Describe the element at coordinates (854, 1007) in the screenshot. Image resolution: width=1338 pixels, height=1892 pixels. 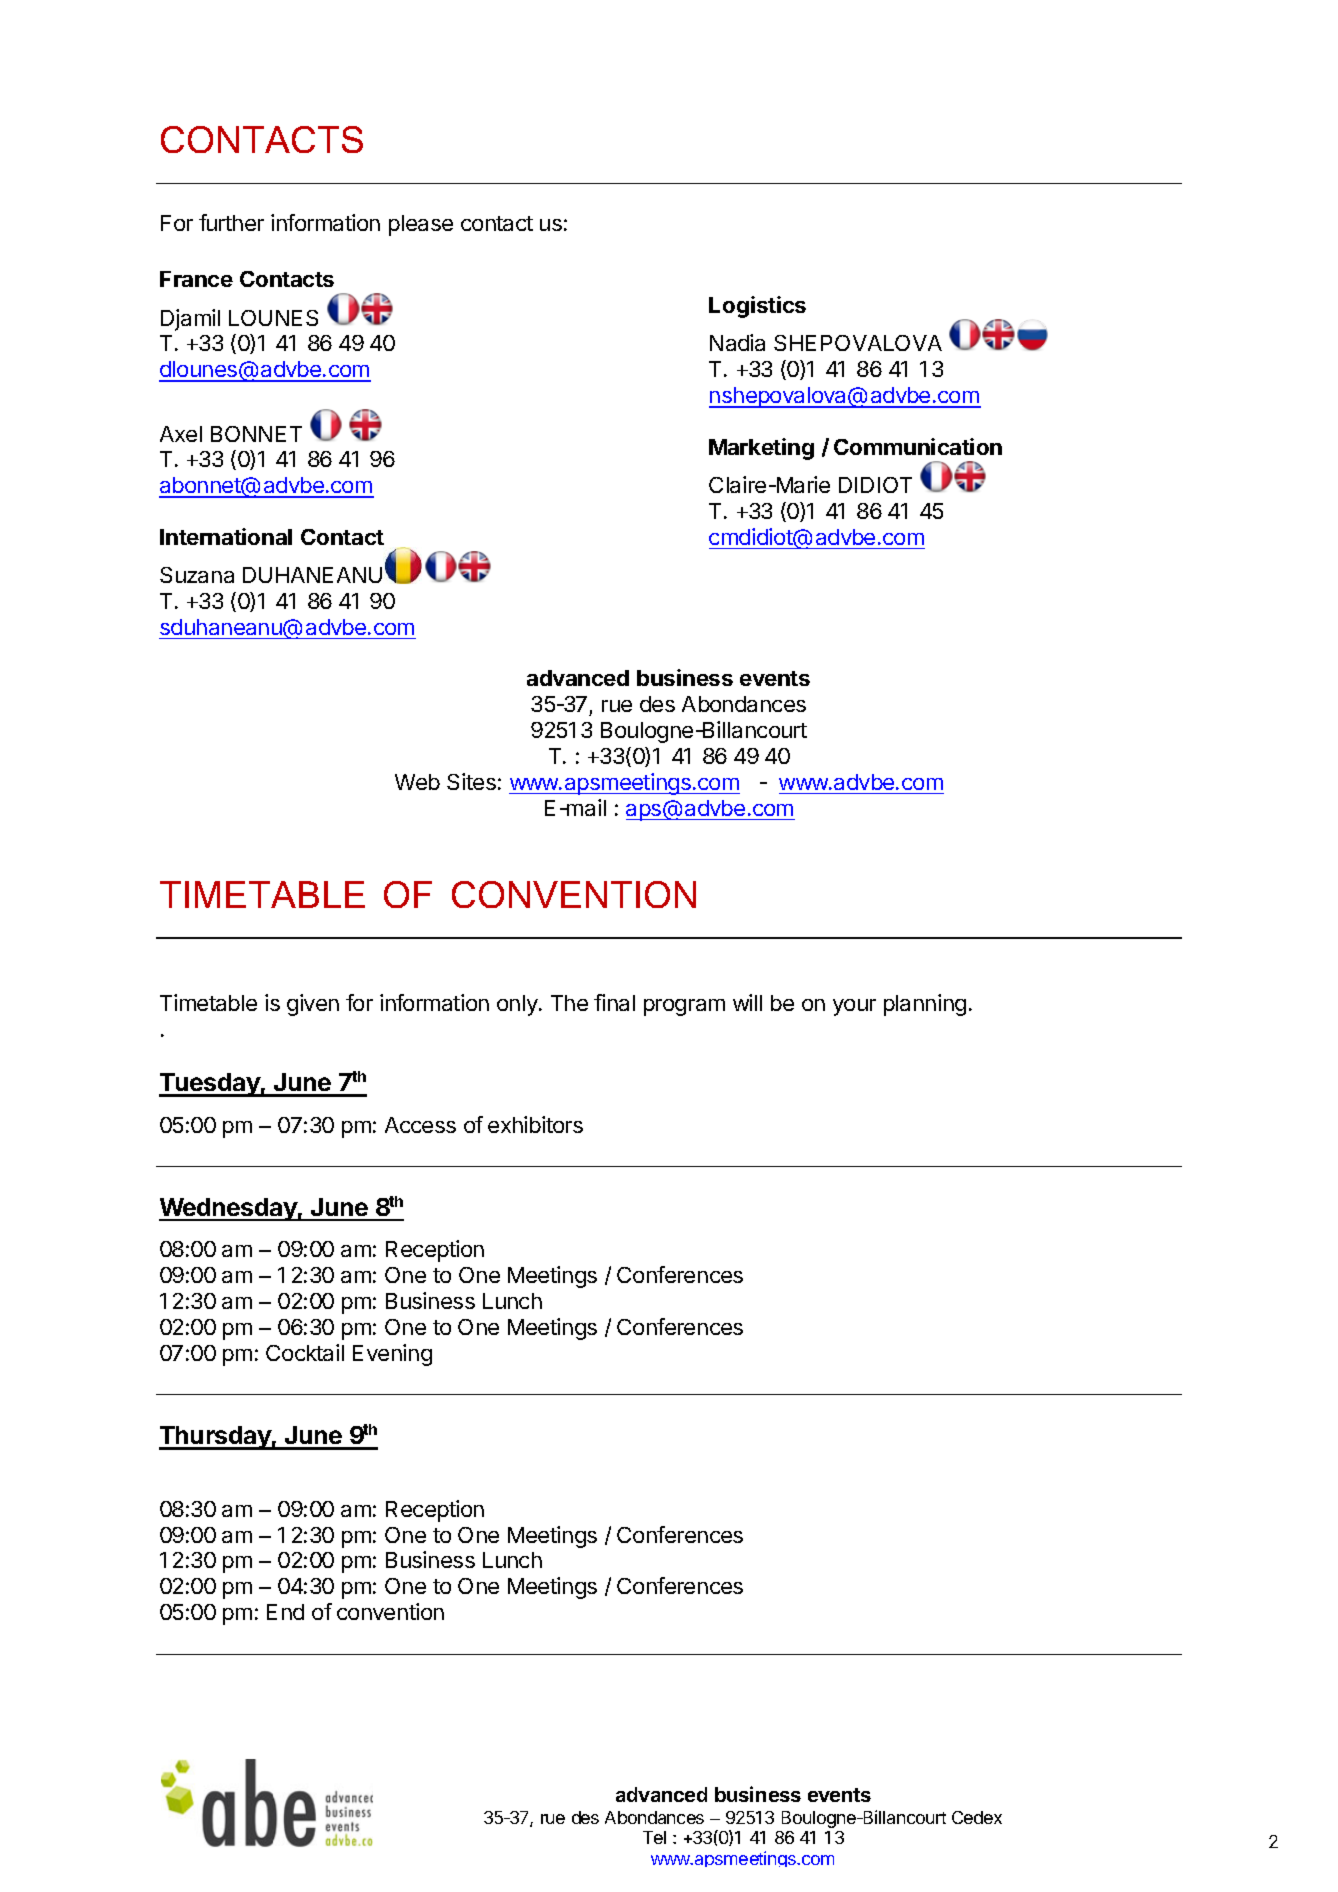
I see `your` at that location.
